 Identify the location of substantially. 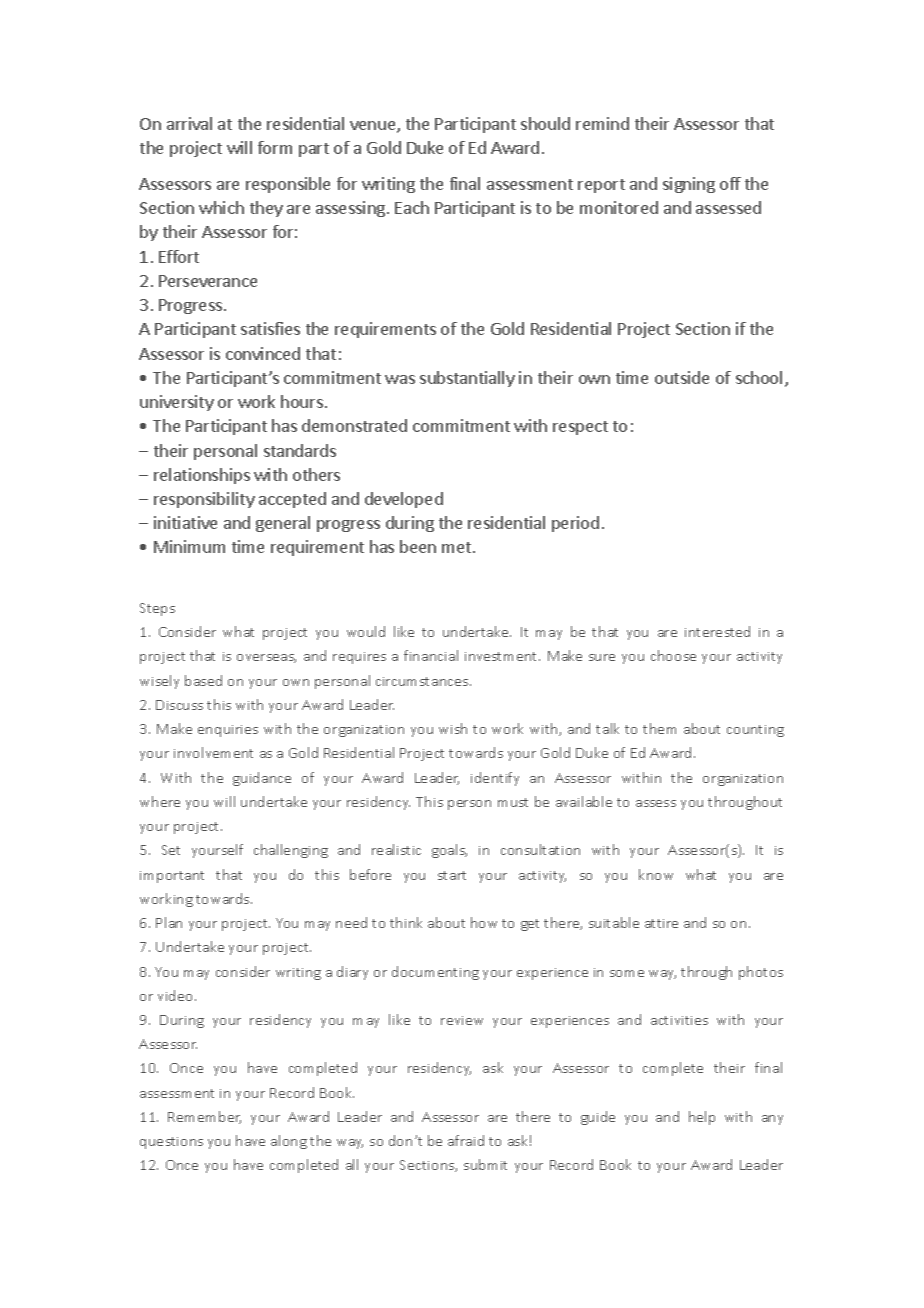
(467, 379).
